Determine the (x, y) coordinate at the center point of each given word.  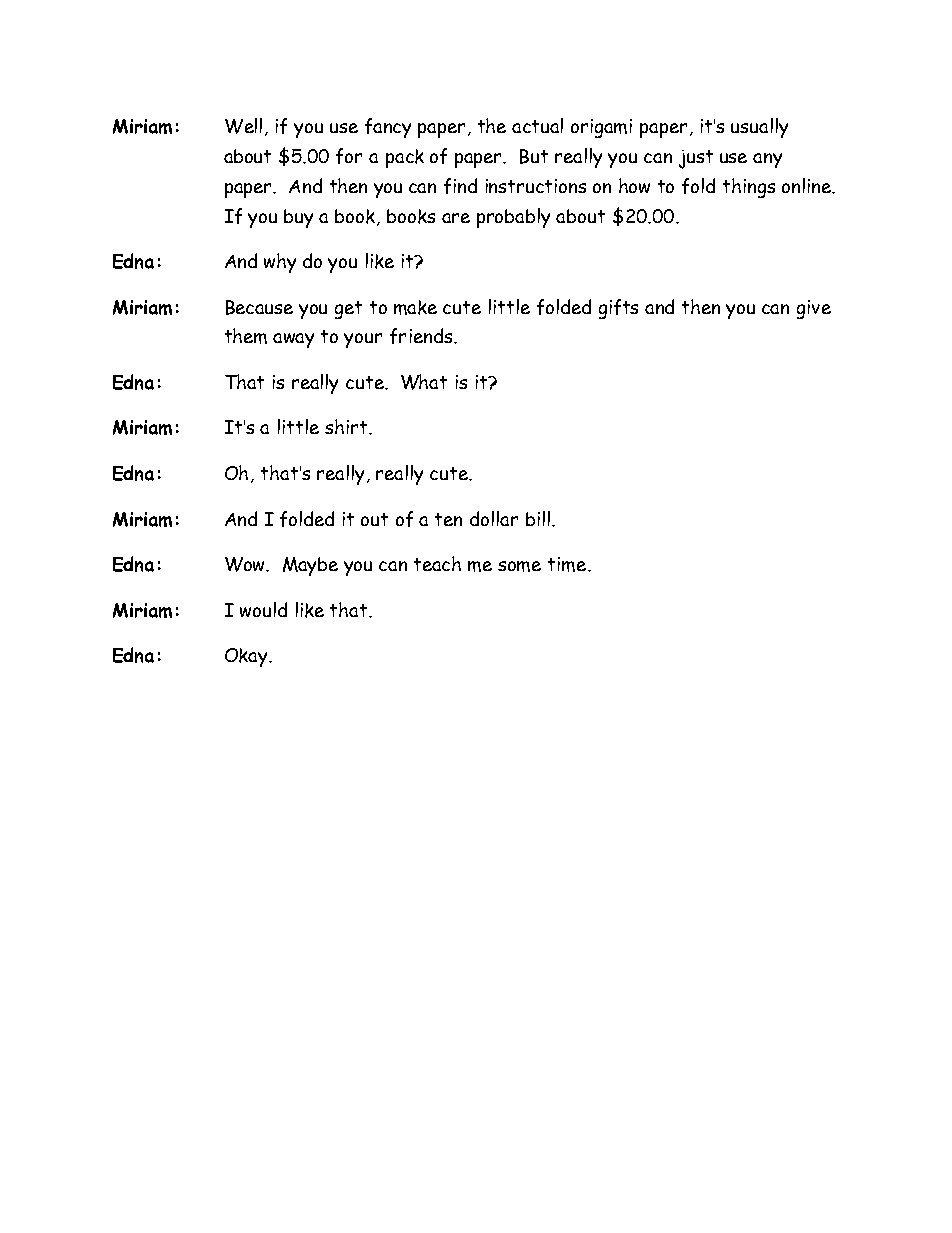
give (814, 309)
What (424, 382)
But (534, 156)
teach (437, 563)
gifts (618, 309)
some (519, 566)
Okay (248, 657)
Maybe (310, 566)
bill (538, 518)
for (349, 156)
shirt (347, 426)
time (568, 564)
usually (759, 128)
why (280, 263)
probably (513, 218)
